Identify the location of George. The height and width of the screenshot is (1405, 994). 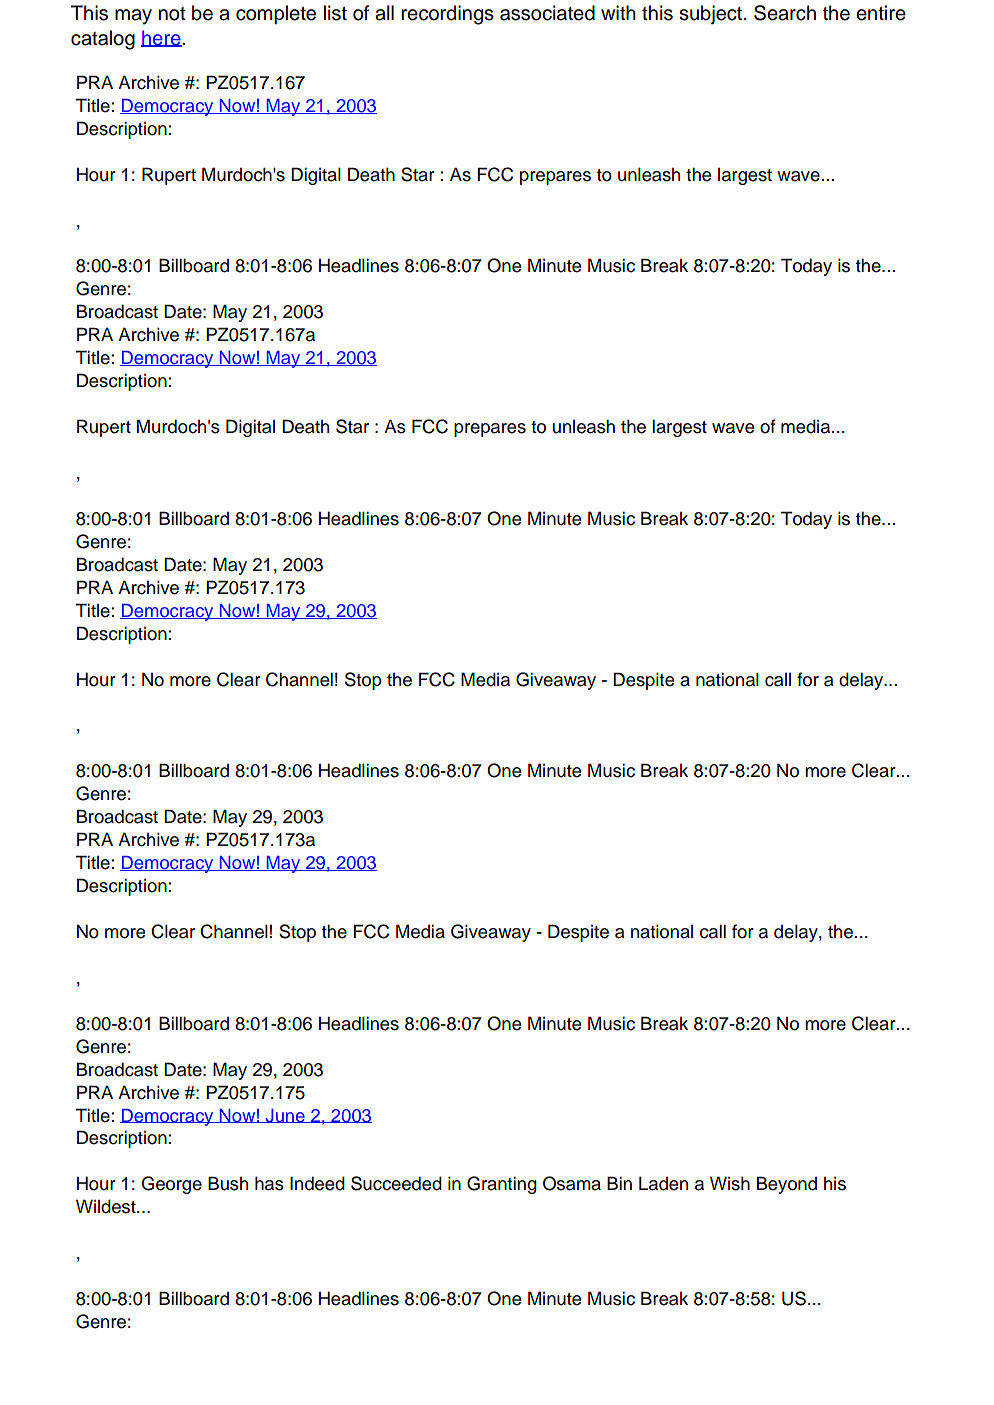
(171, 1185).
